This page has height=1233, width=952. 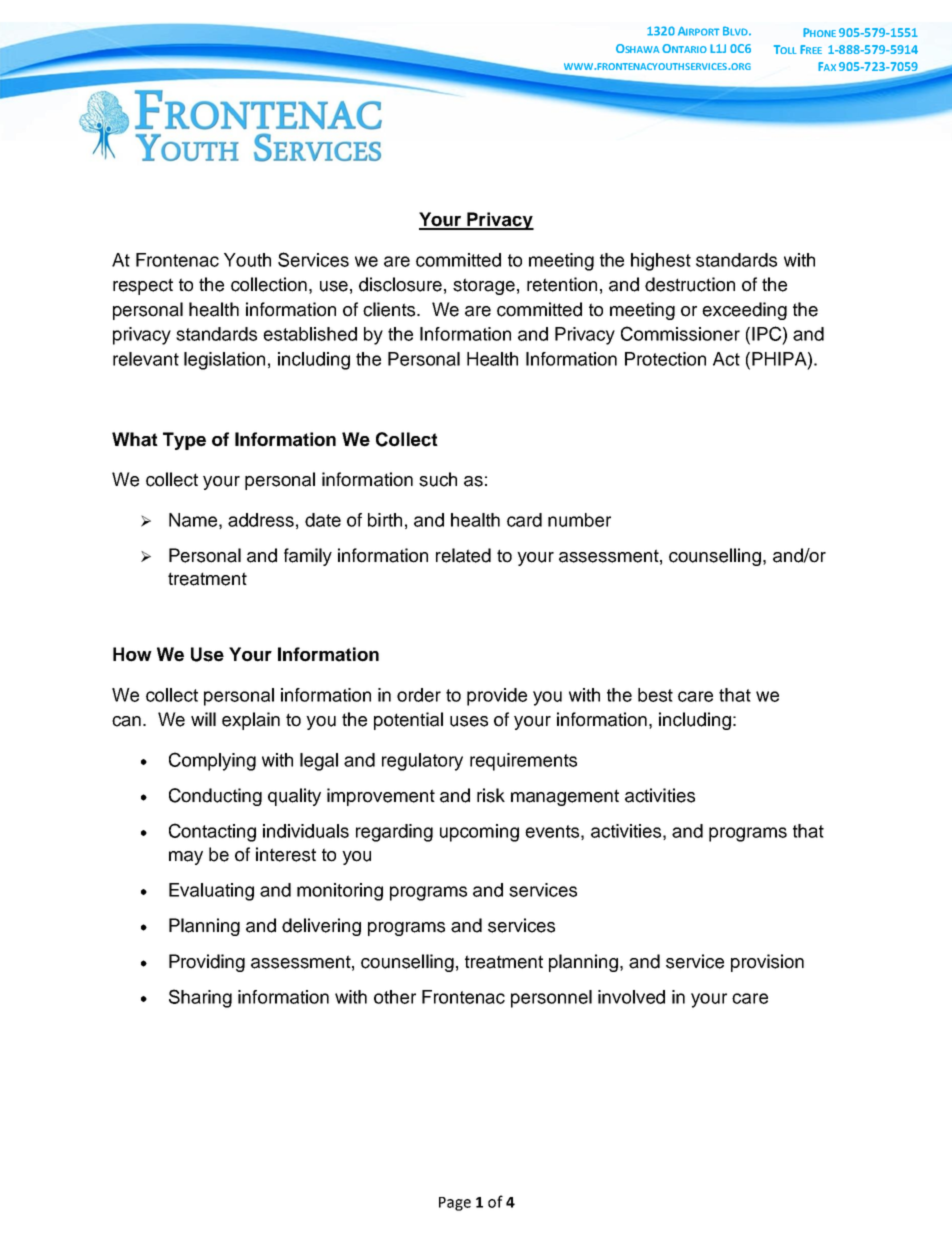 What do you see at coordinates (200, 998) in the page?
I see `Sharing` at bounding box center [200, 998].
